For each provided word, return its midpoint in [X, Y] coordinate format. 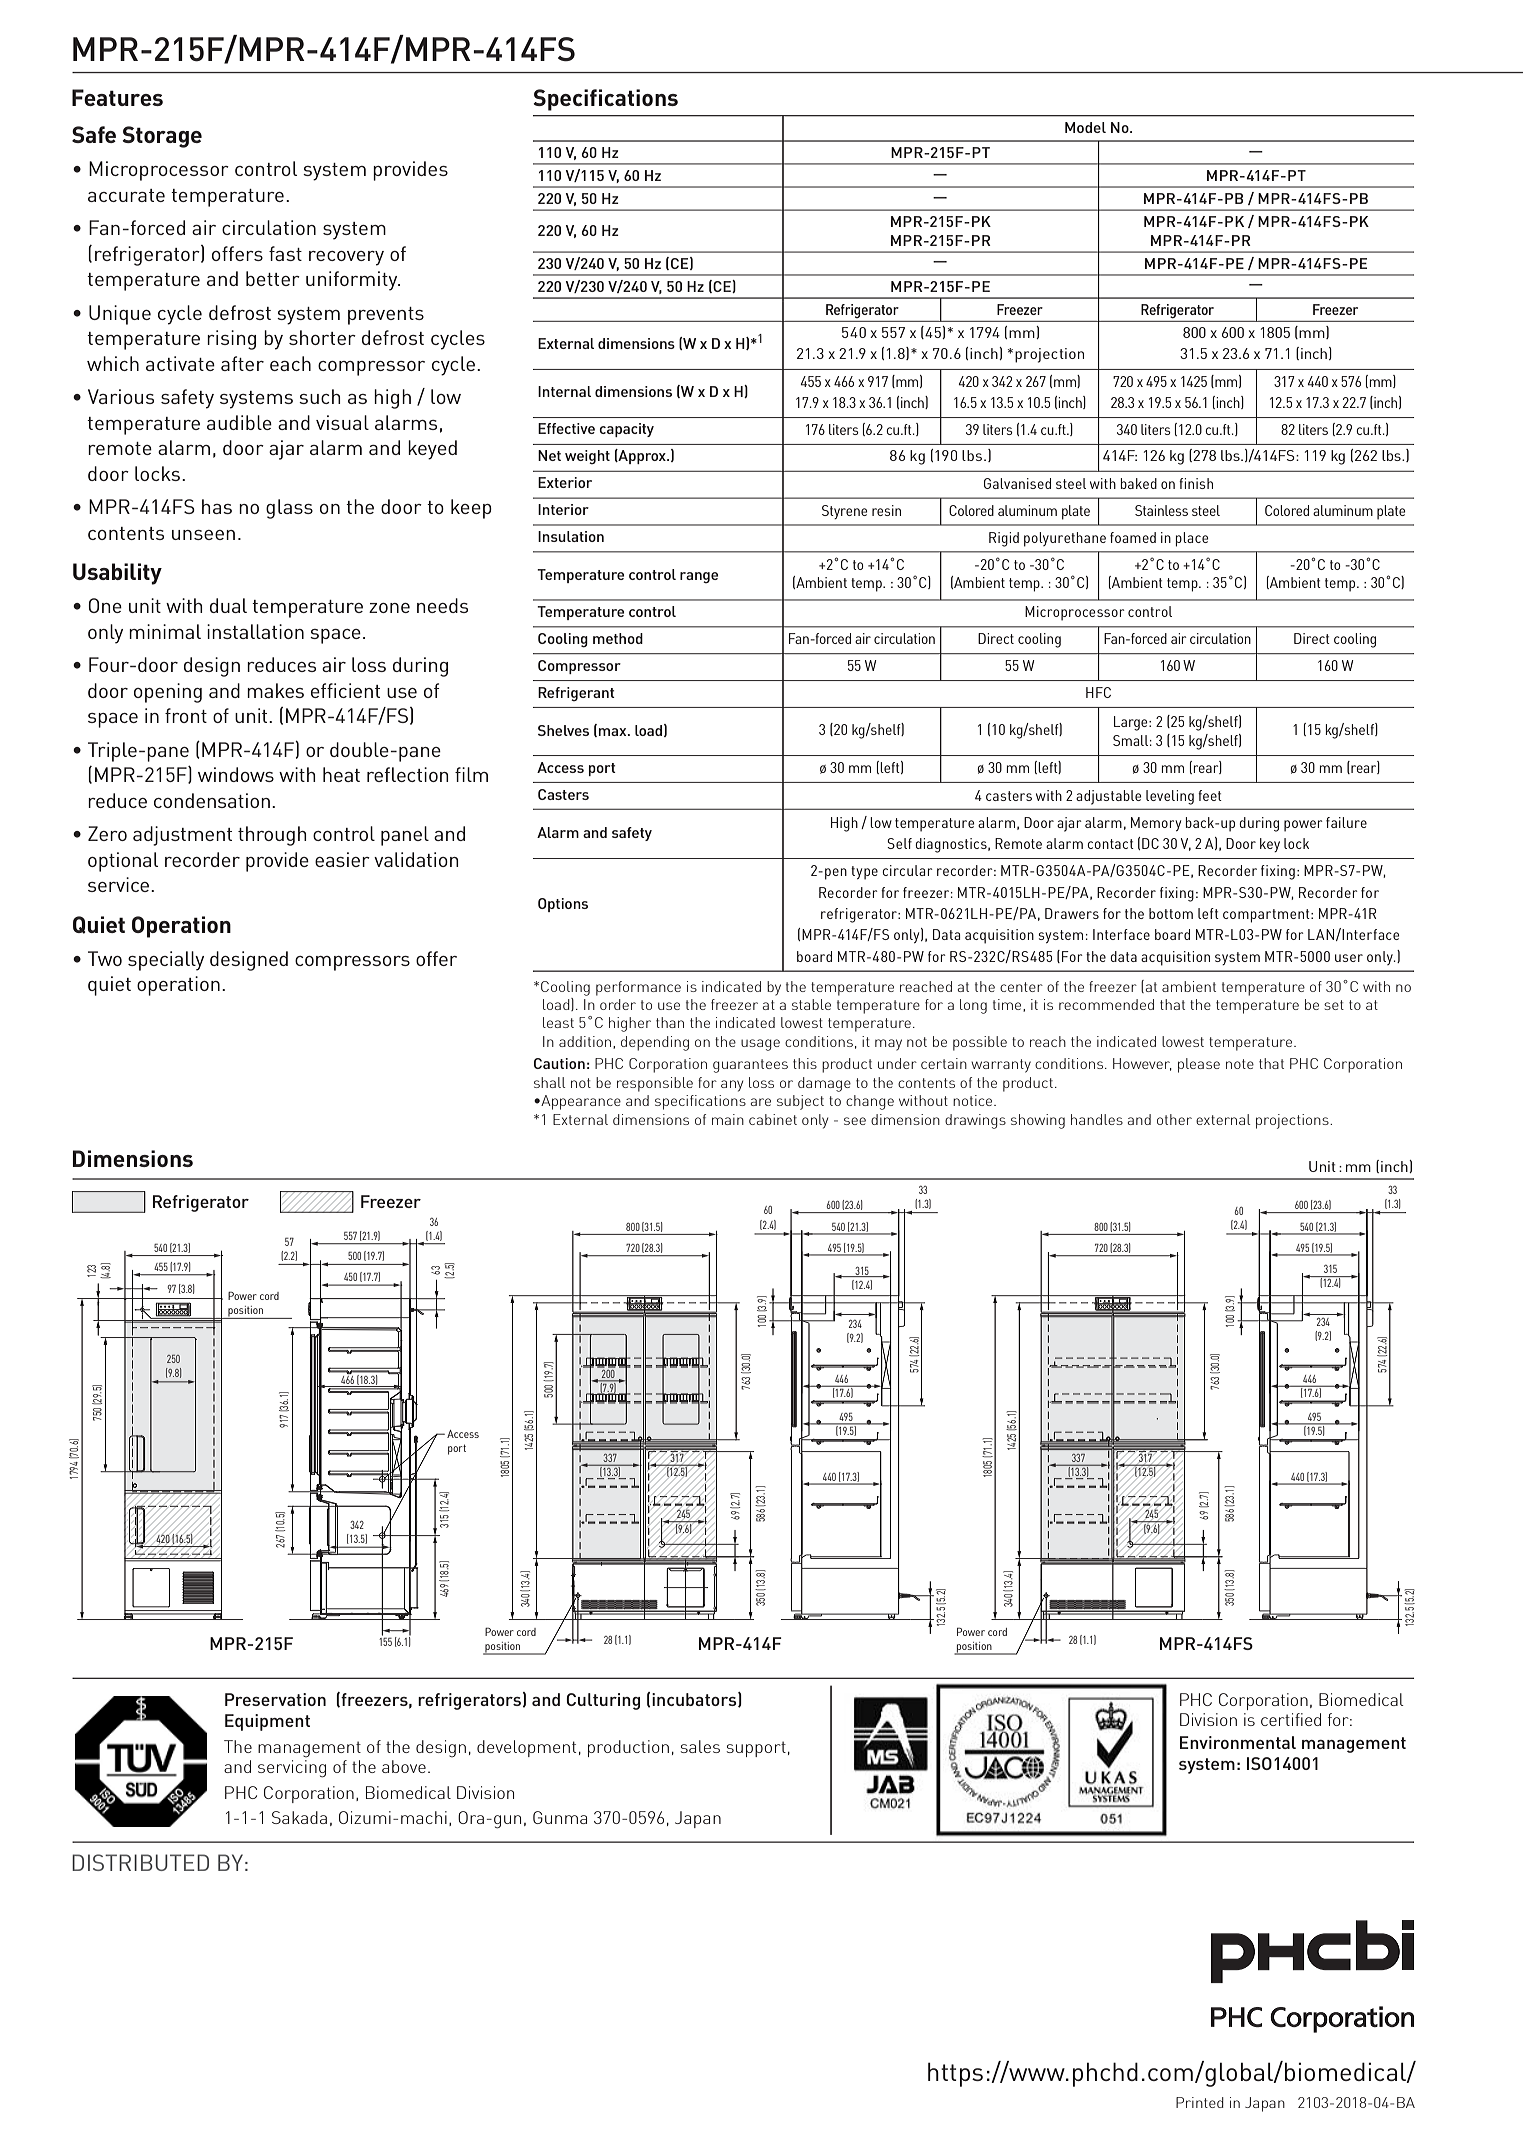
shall [550, 1082]
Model [1085, 127]
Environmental [1238, 1742]
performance [638, 988]
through [272, 836]
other [1174, 1119]
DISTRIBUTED [140, 1862]
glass [289, 509]
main [728, 1119]
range [699, 577]
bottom [1171, 913]
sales [700, 1746]
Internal [564, 391]
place [1192, 539]
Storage [162, 137]
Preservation [275, 1699]
